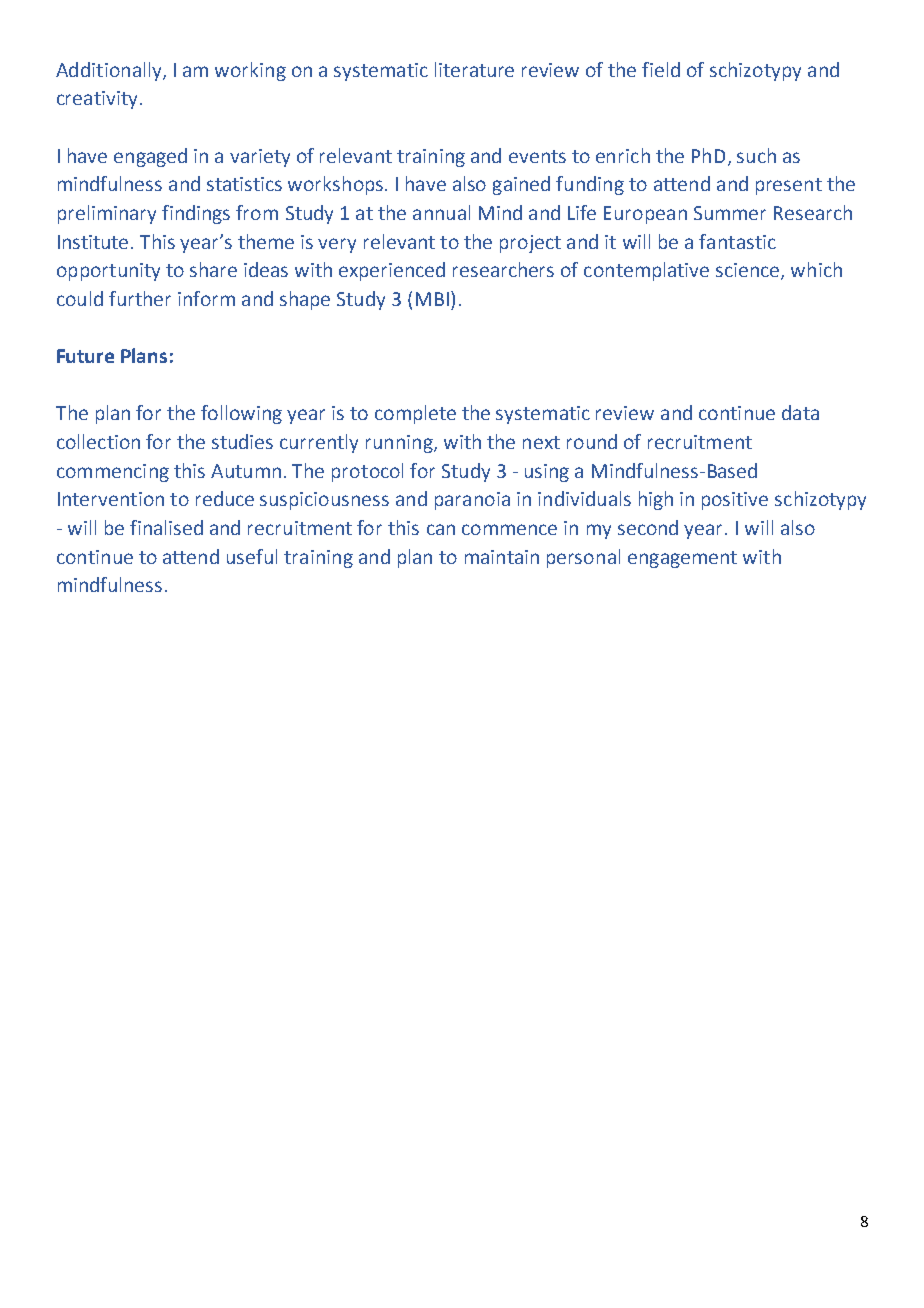  I want to click on Additionally, so click(110, 71).
